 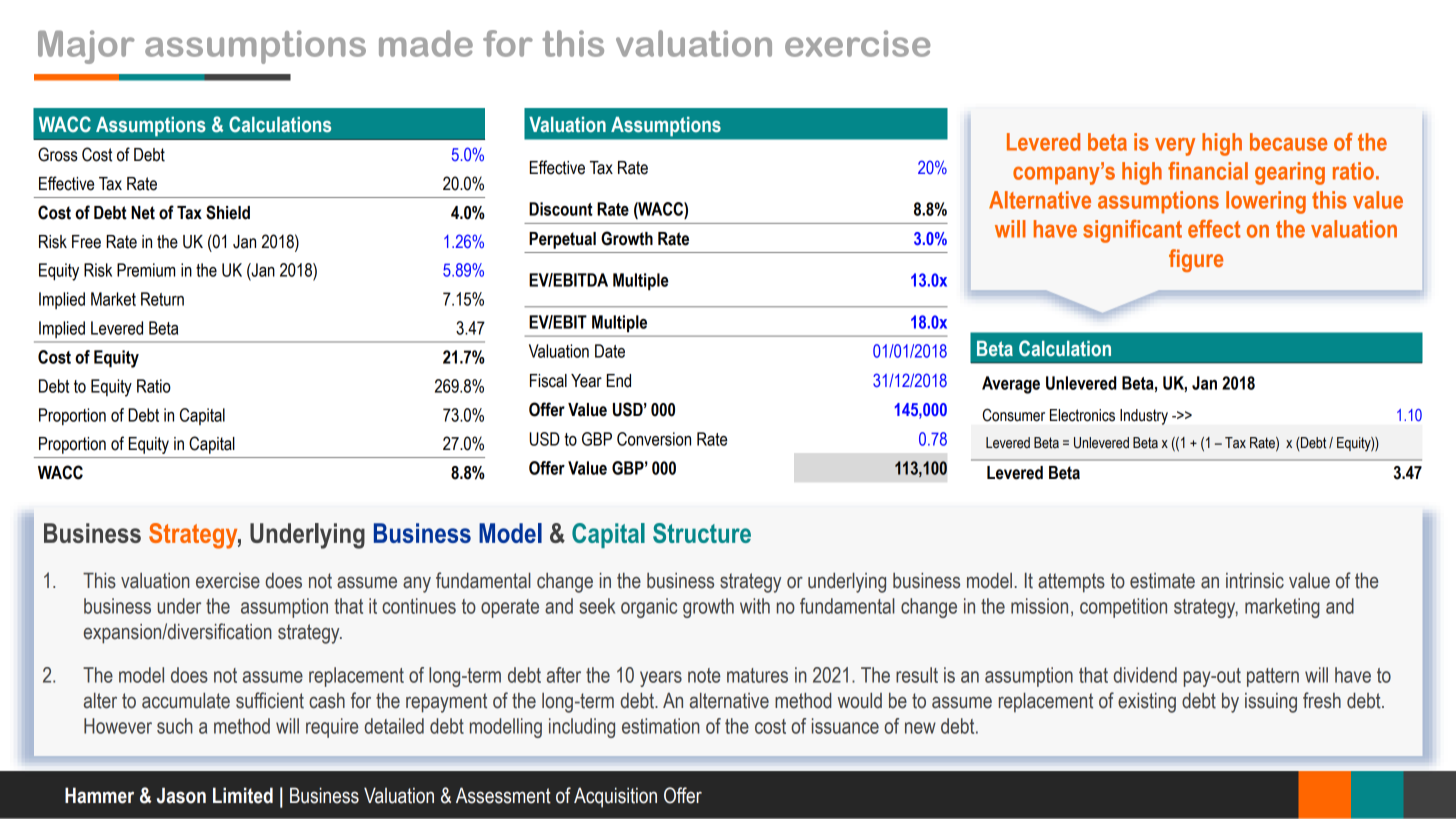 What do you see at coordinates (654, 439) in the document?
I see `Conversion` at bounding box center [654, 439].
